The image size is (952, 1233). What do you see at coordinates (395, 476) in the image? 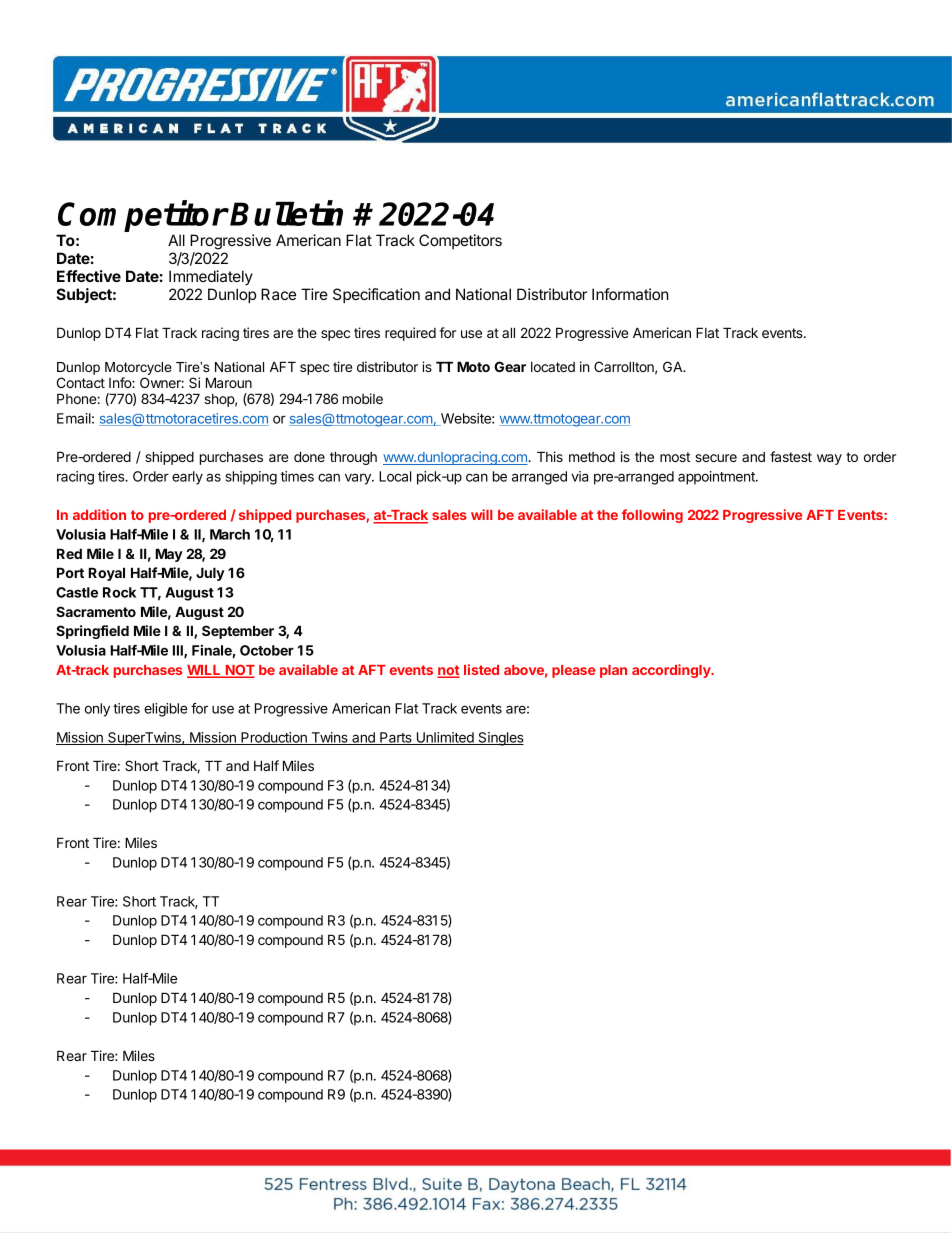
I see `Local` at bounding box center [395, 476].
